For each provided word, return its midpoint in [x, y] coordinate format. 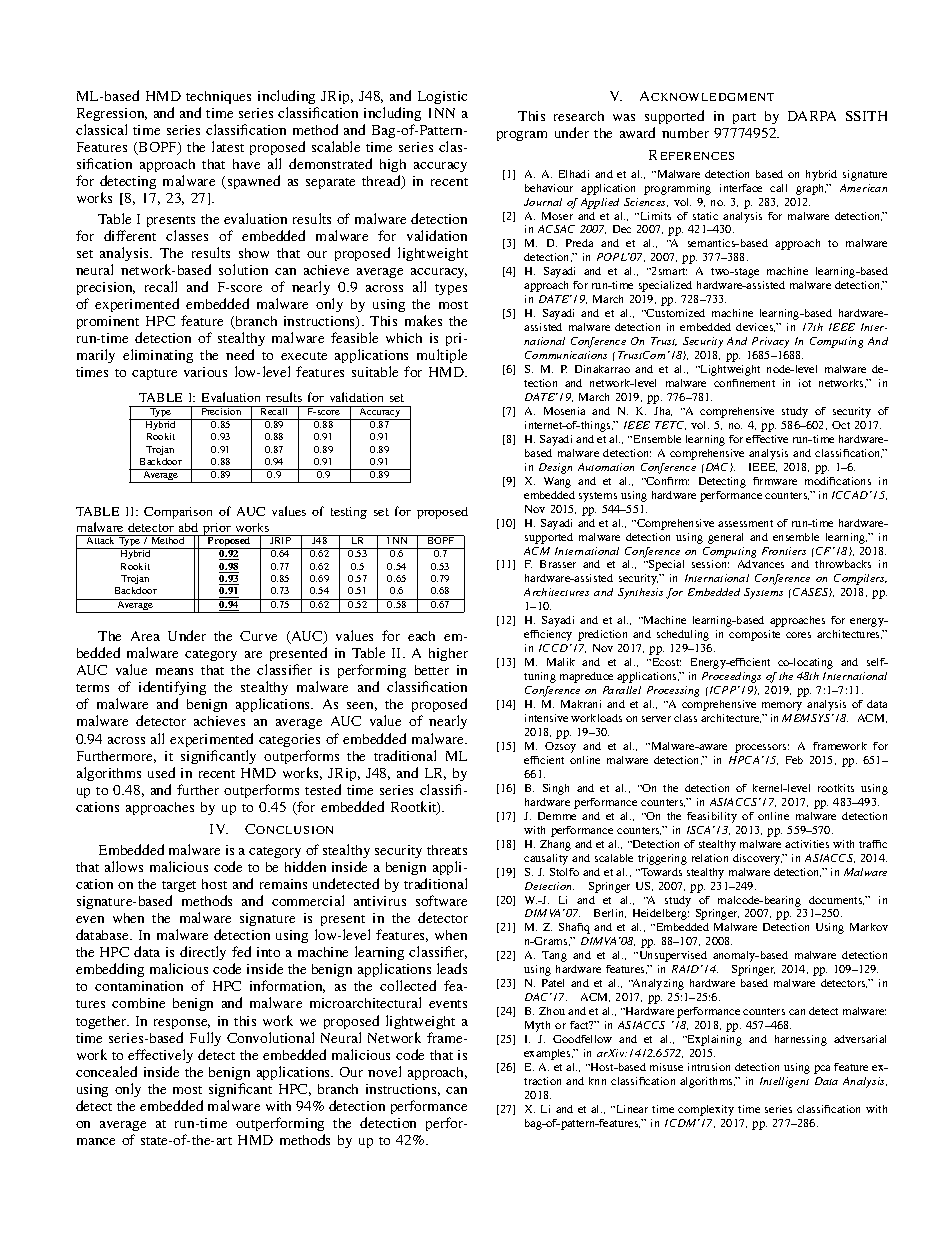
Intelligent [784, 1082]
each [421, 636]
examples [548, 1054]
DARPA [812, 116]
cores [798, 635]
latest [228, 146]
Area [145, 636]
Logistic [442, 97]
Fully [205, 1039]
